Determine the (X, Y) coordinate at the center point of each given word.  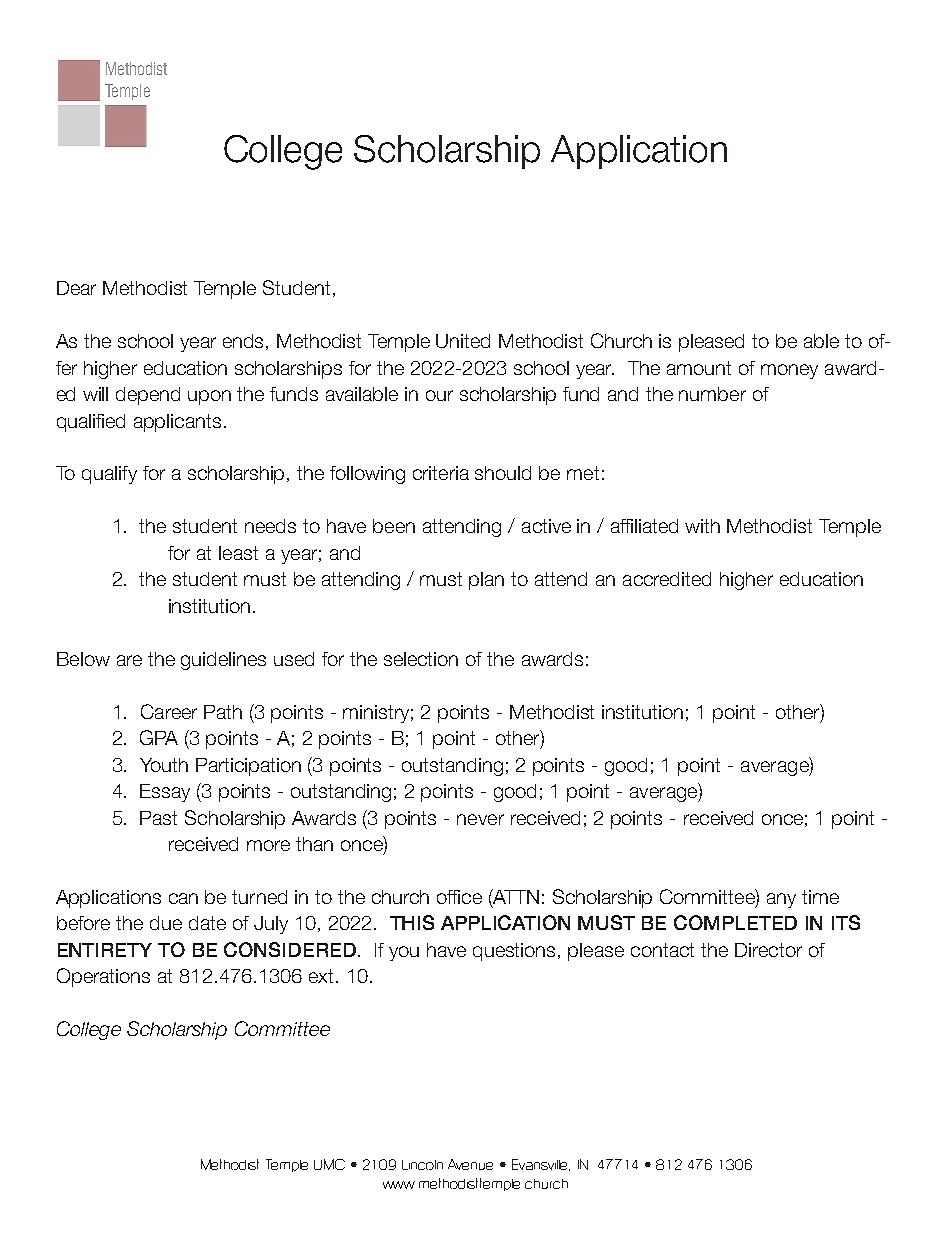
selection (421, 659)
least (238, 553)
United (463, 341)
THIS (412, 922)
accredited (667, 579)
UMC (329, 1164)
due (166, 923)
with (702, 526)
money (789, 371)
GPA (159, 737)
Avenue (470, 1164)
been (394, 526)
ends (245, 342)
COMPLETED (735, 922)
